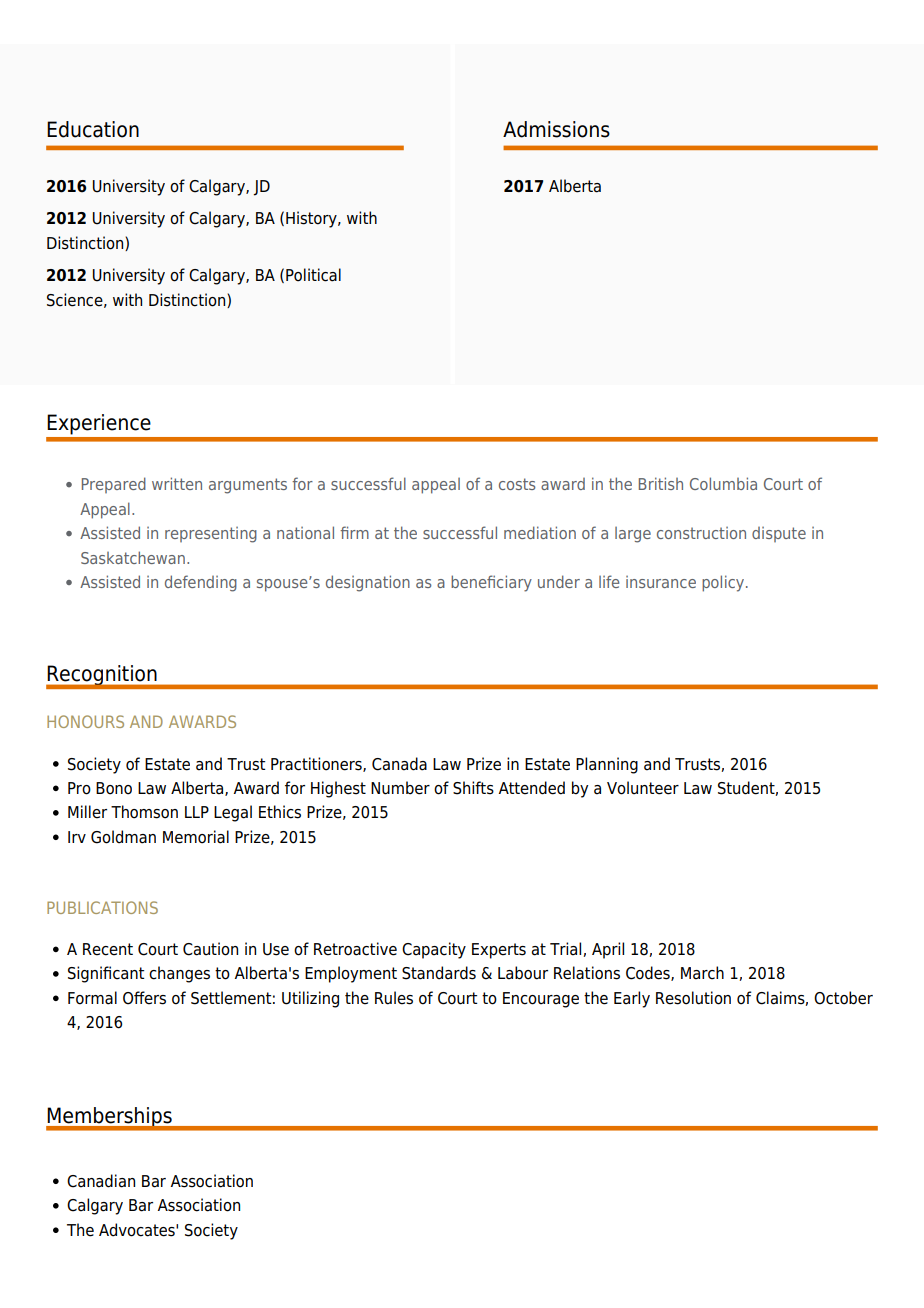 This screenshot has height=1308, width=924. I want to click on Resolution, so click(693, 998).
